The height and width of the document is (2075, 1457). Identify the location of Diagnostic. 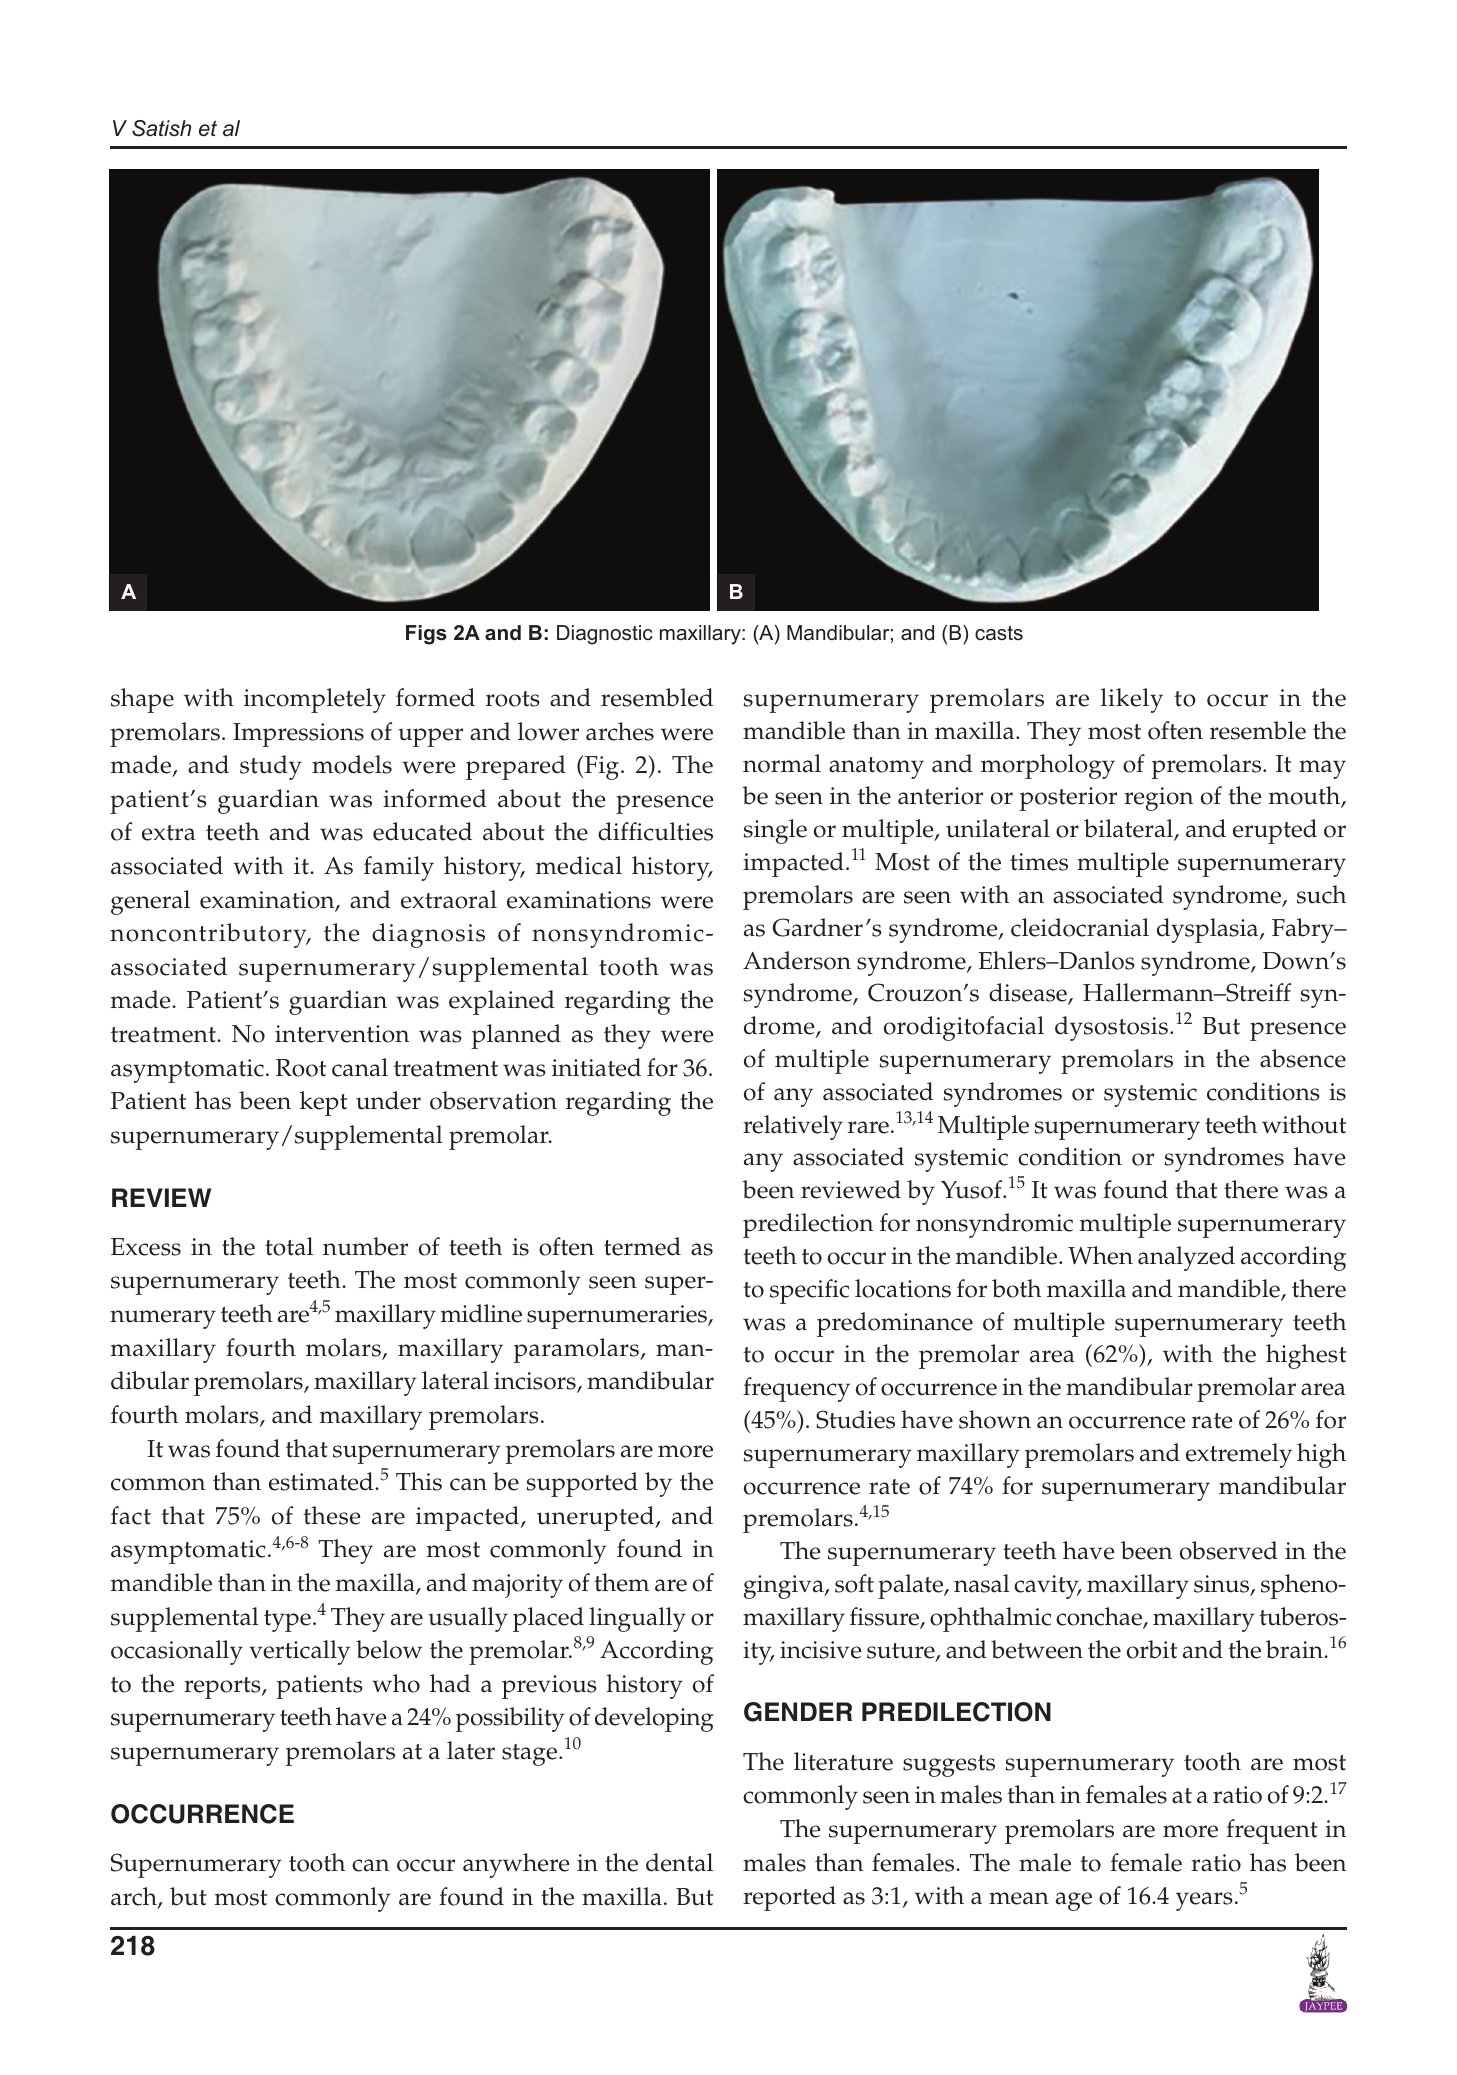
(605, 635).
